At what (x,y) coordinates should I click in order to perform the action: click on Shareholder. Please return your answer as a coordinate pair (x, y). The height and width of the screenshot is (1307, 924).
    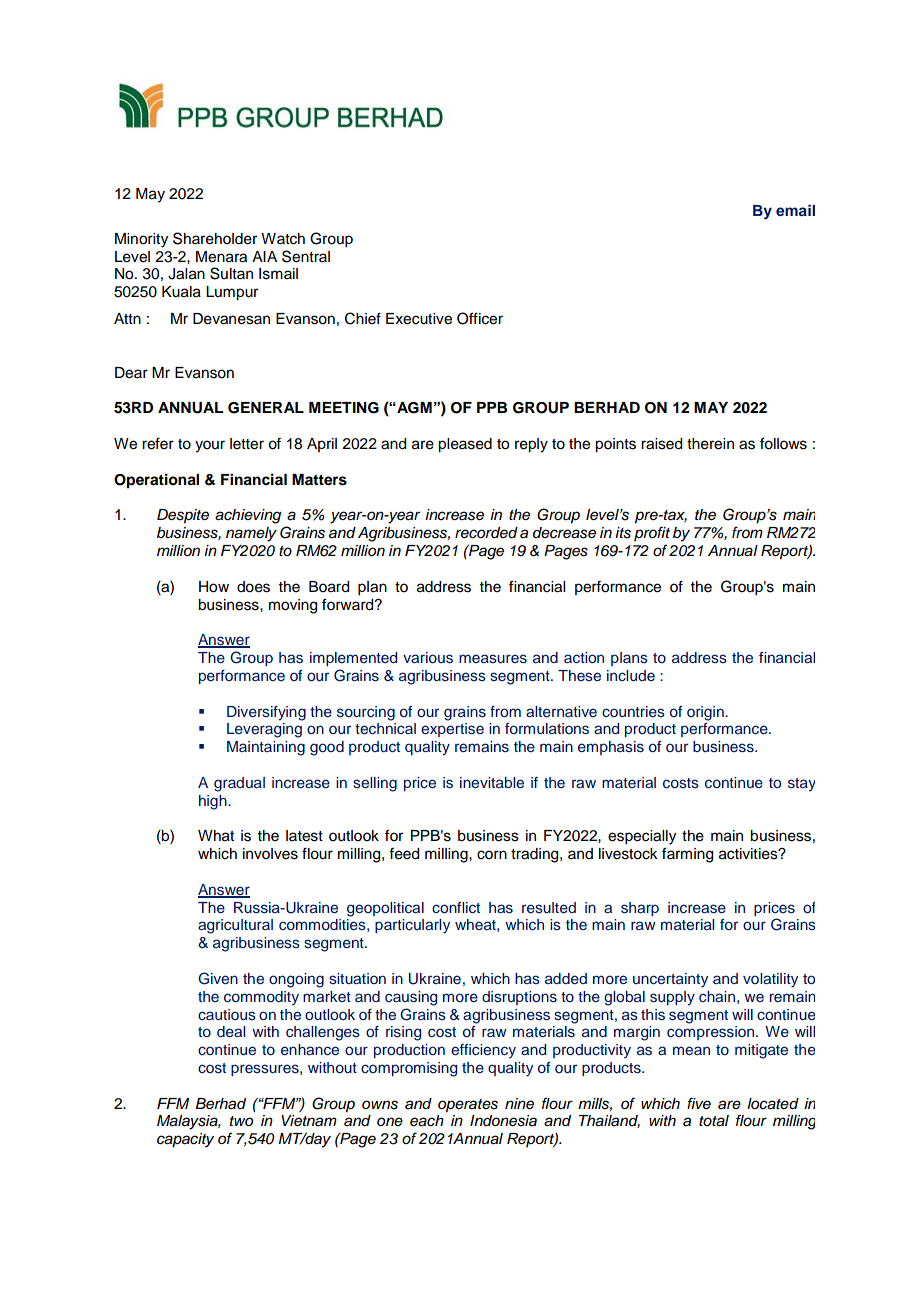
    Looking at the image, I should click on (215, 238).
